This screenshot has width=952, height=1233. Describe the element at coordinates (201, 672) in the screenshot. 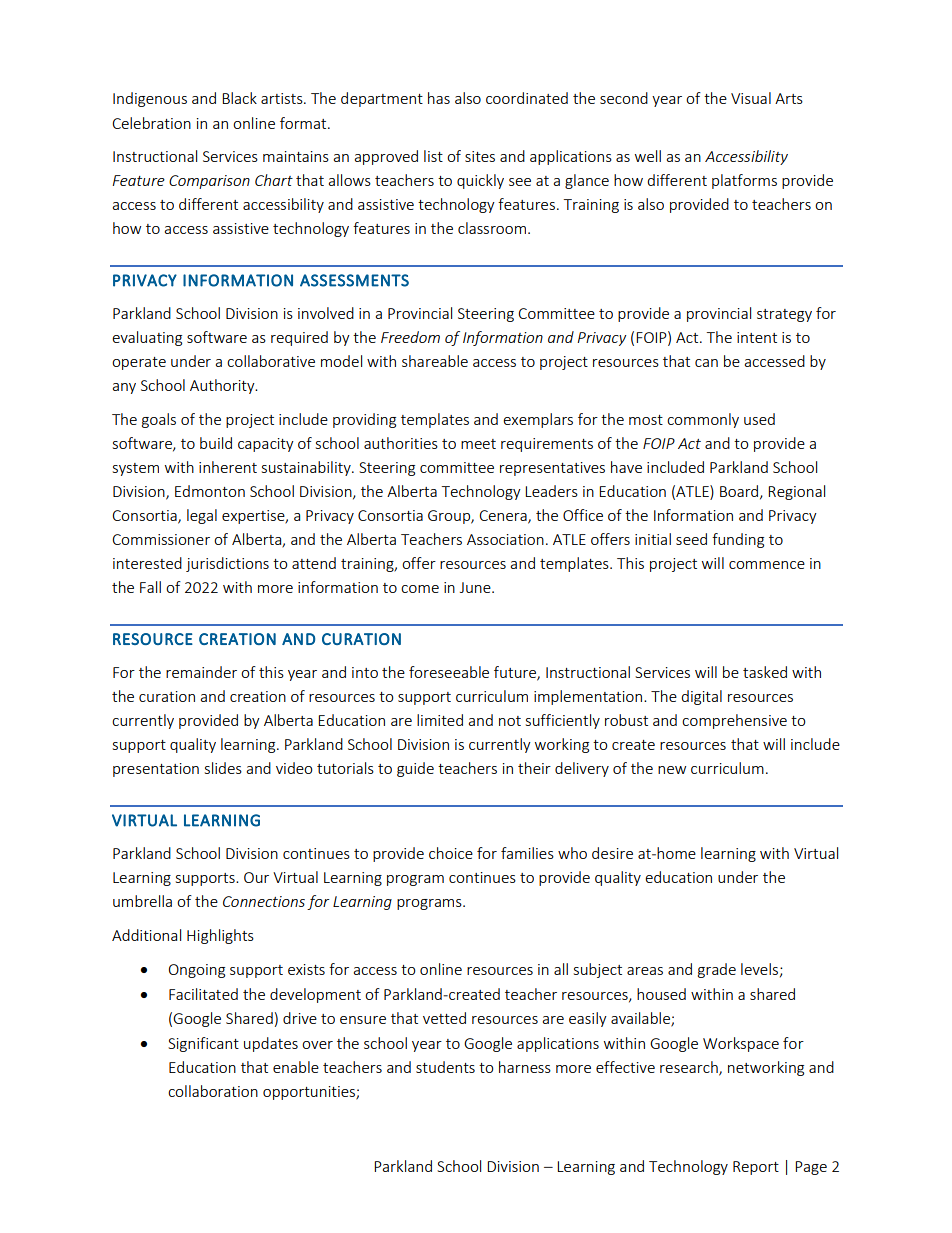

I see `remainder` at that location.
